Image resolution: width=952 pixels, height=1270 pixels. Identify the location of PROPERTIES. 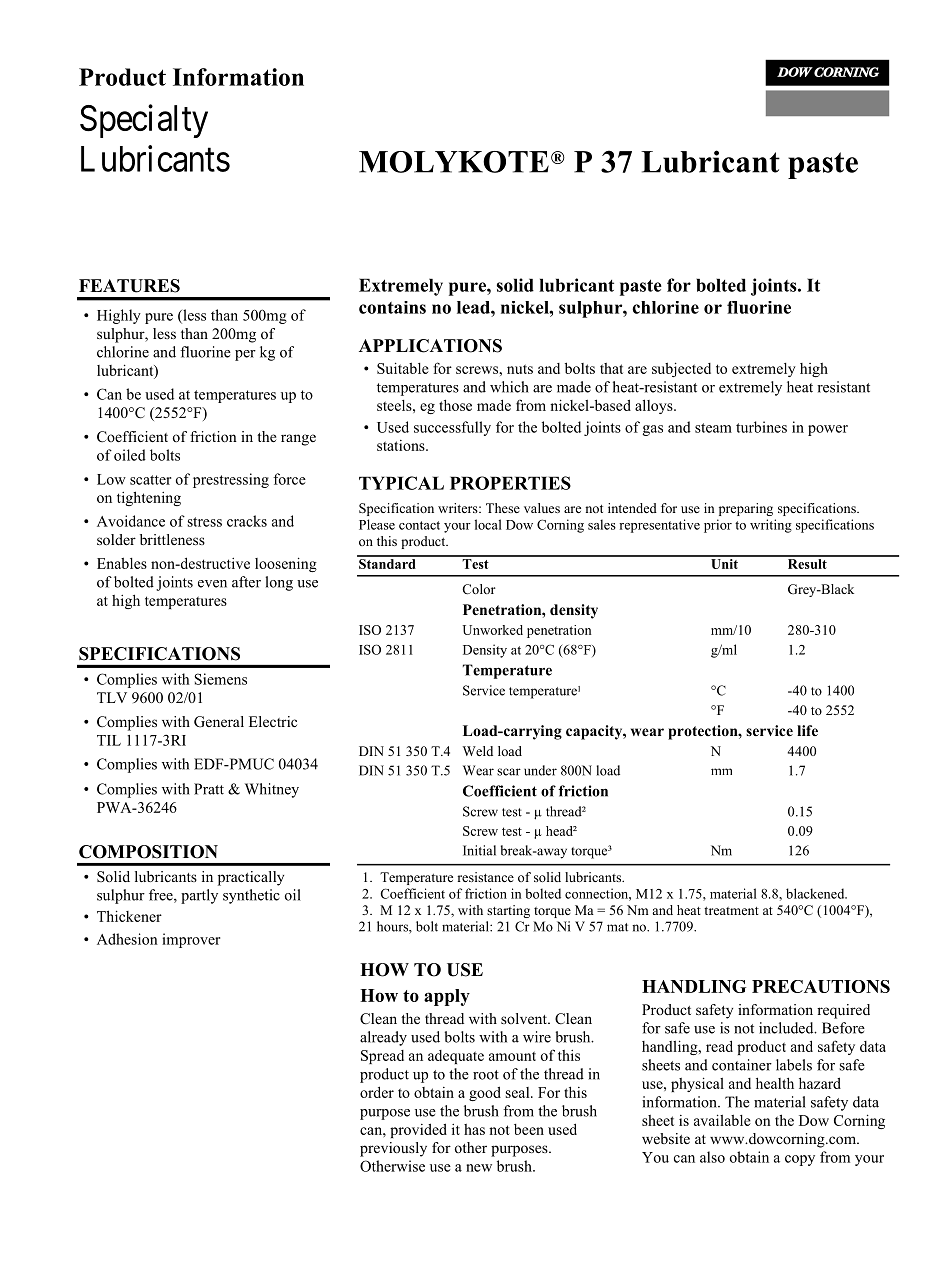
(510, 483).
